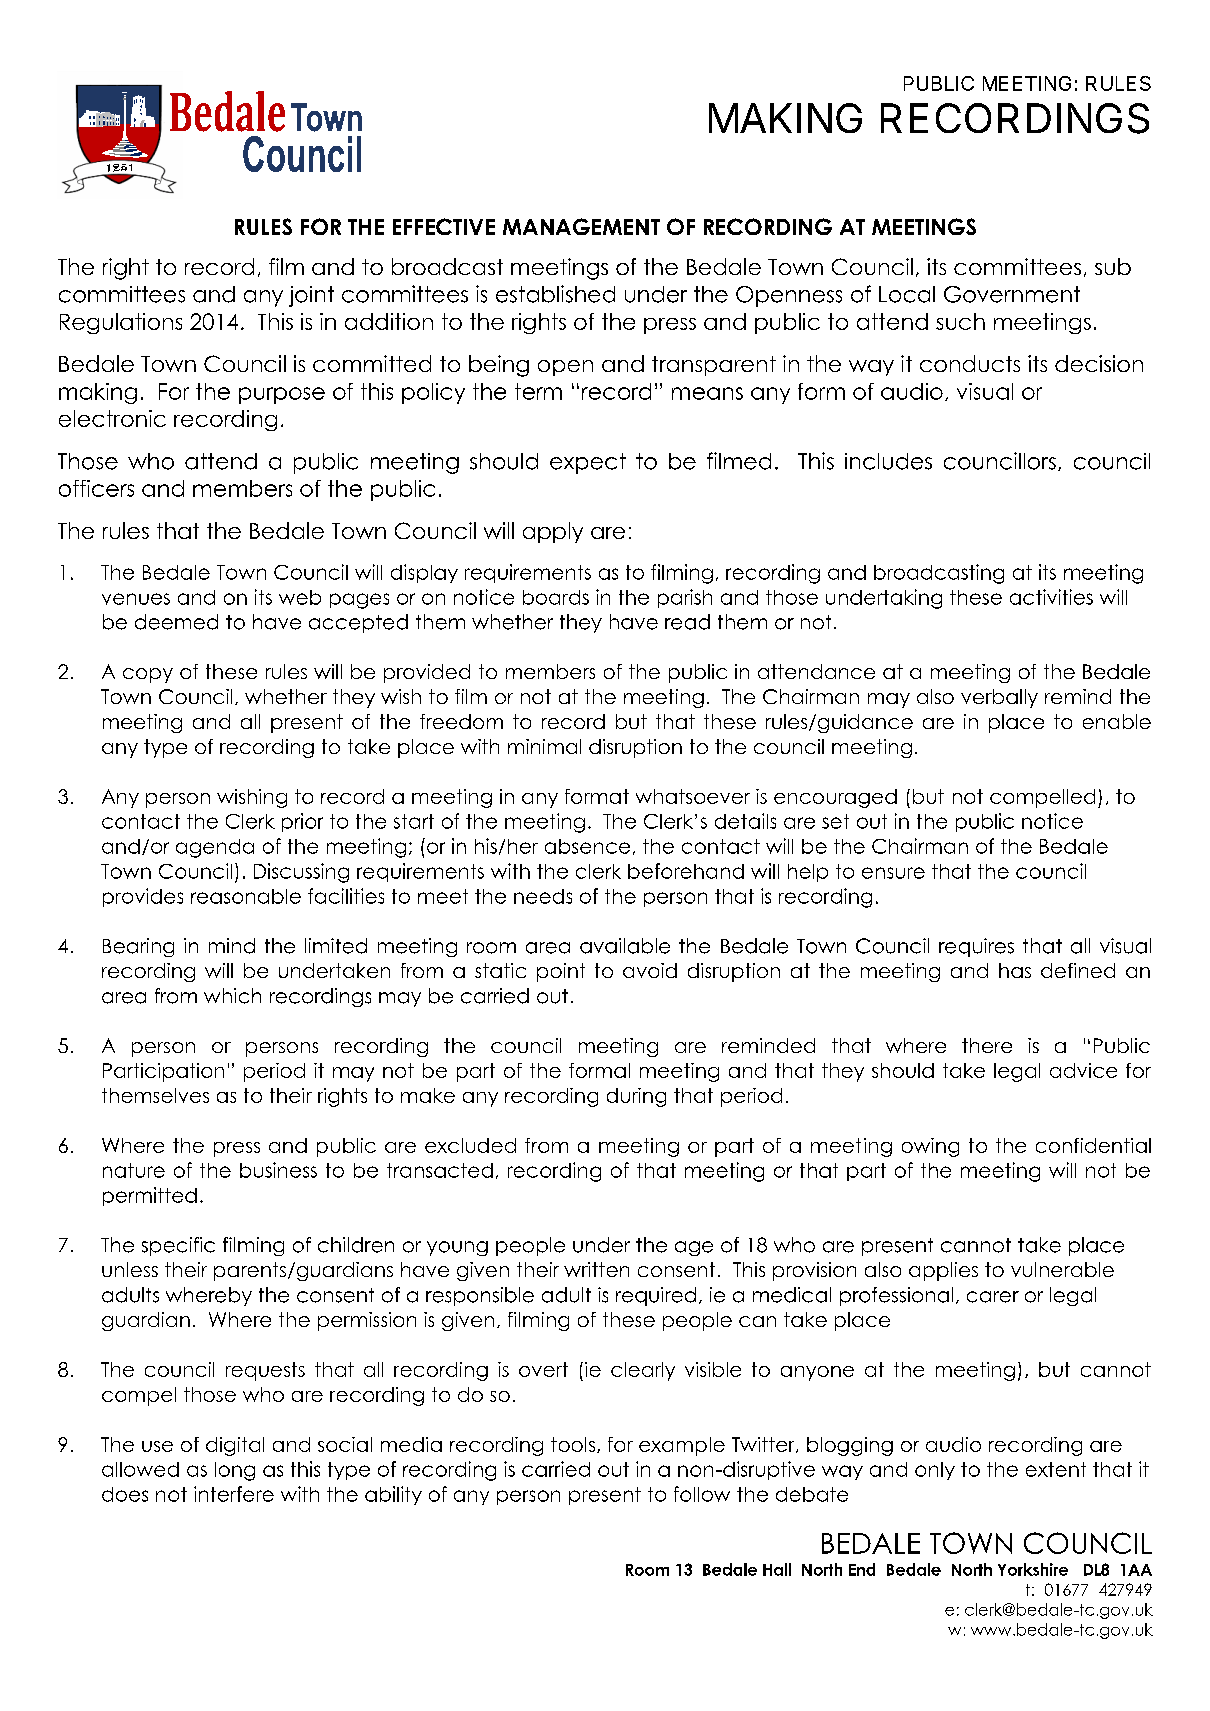 The width and height of the document is (1210, 1711). Describe the element at coordinates (234, 1494) in the document. I see `interfere` at that location.
